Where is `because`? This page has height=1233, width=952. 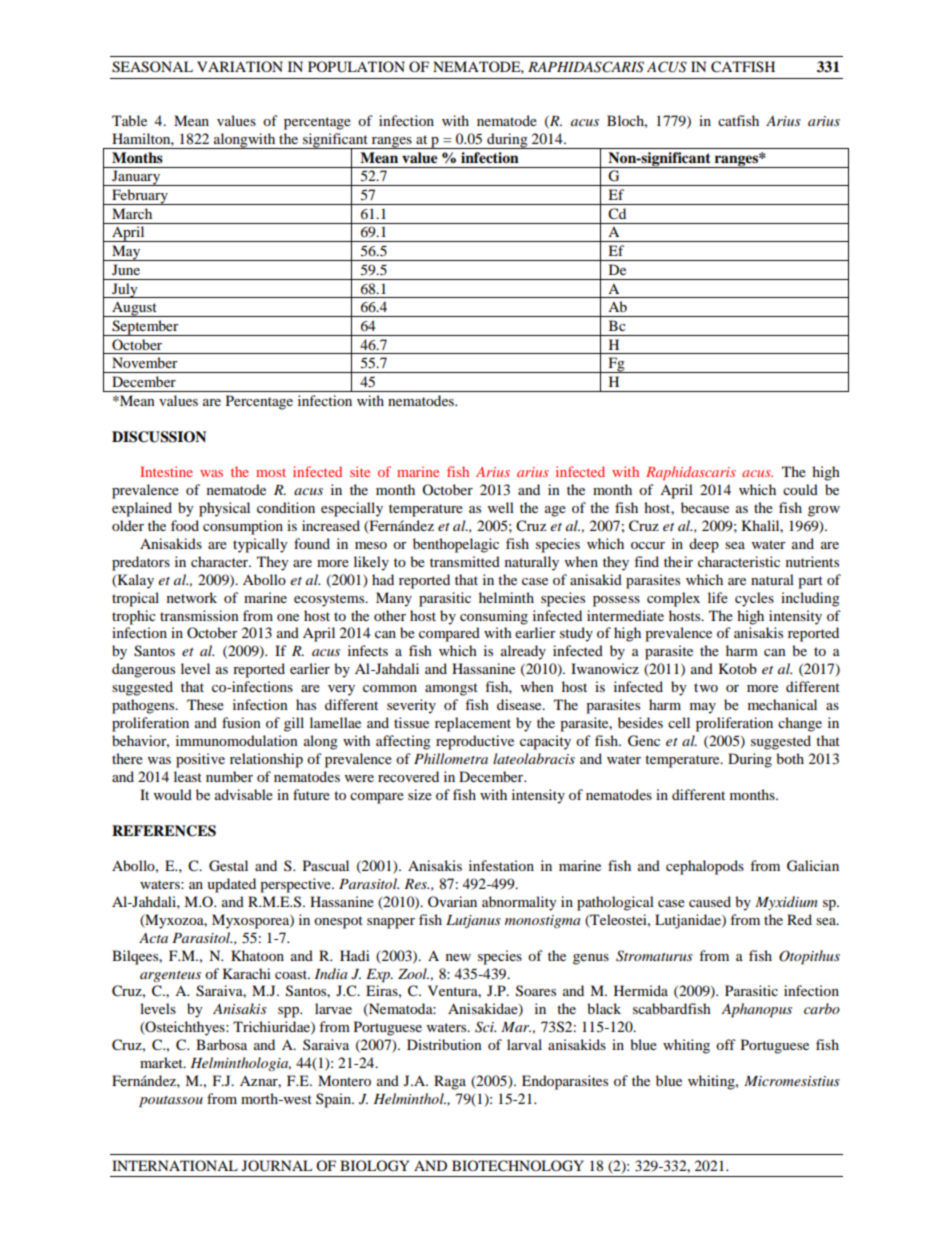
because is located at coordinates (705, 507).
